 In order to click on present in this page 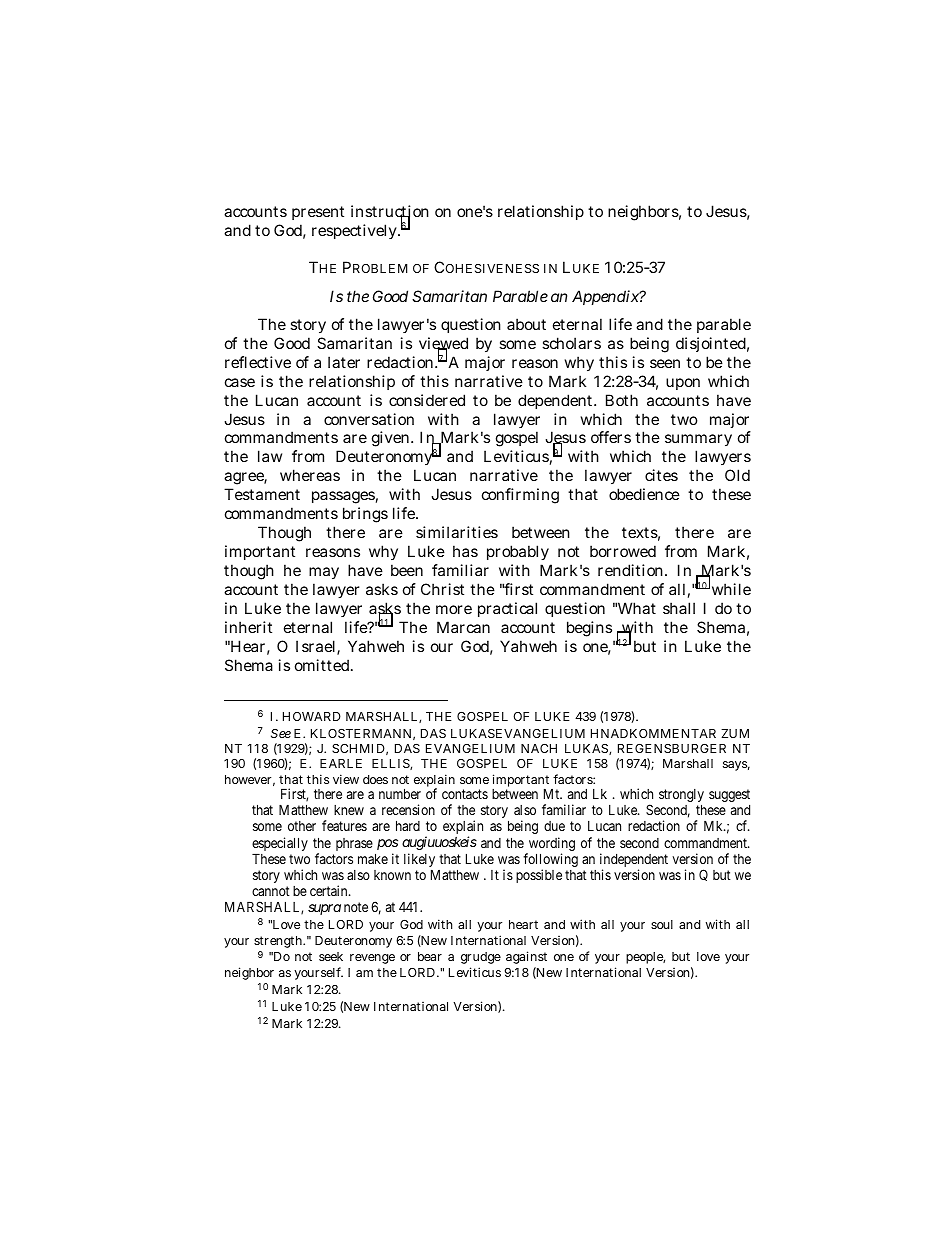, I will do `click(318, 213)`.
